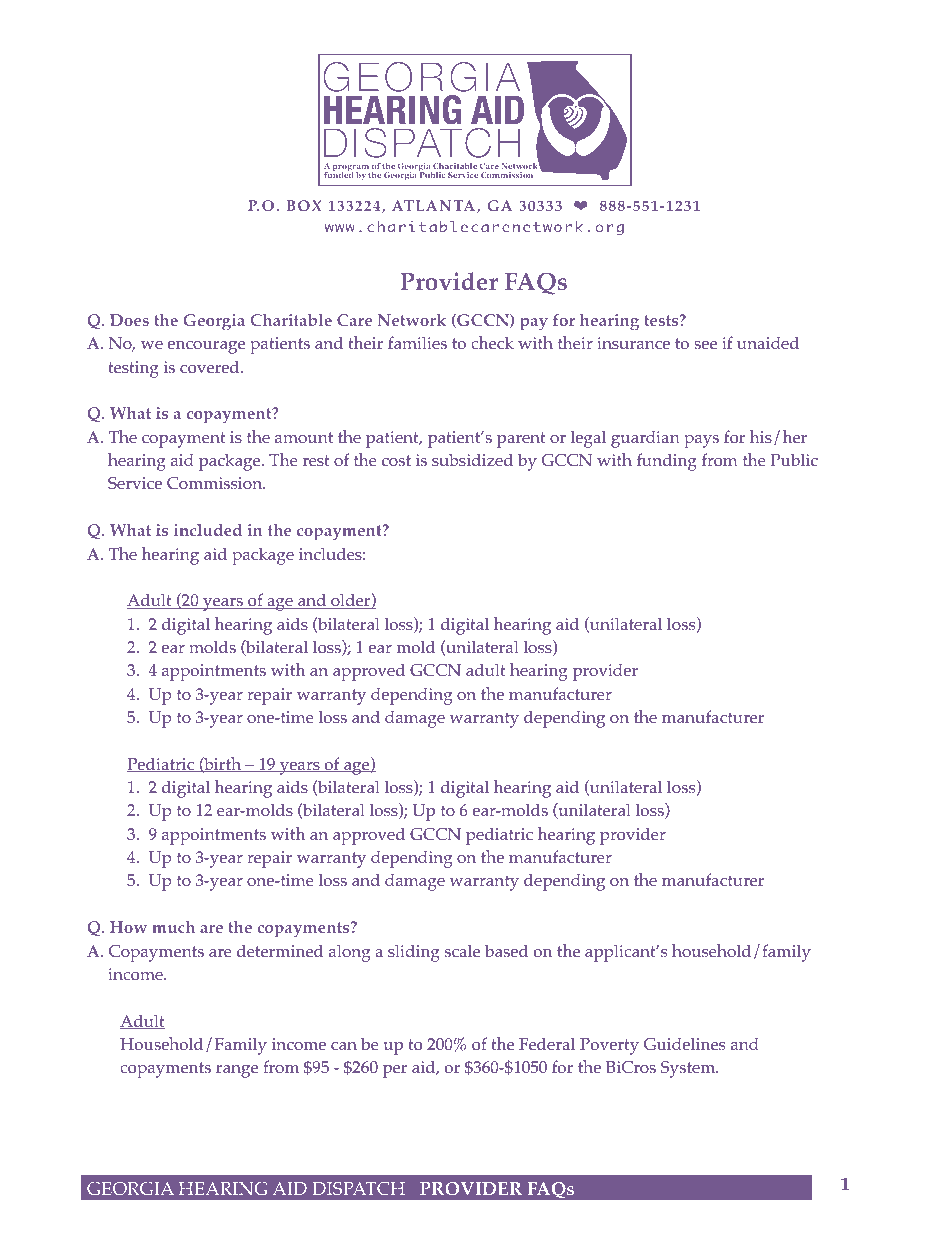  I want to click on much, so click(173, 927).
